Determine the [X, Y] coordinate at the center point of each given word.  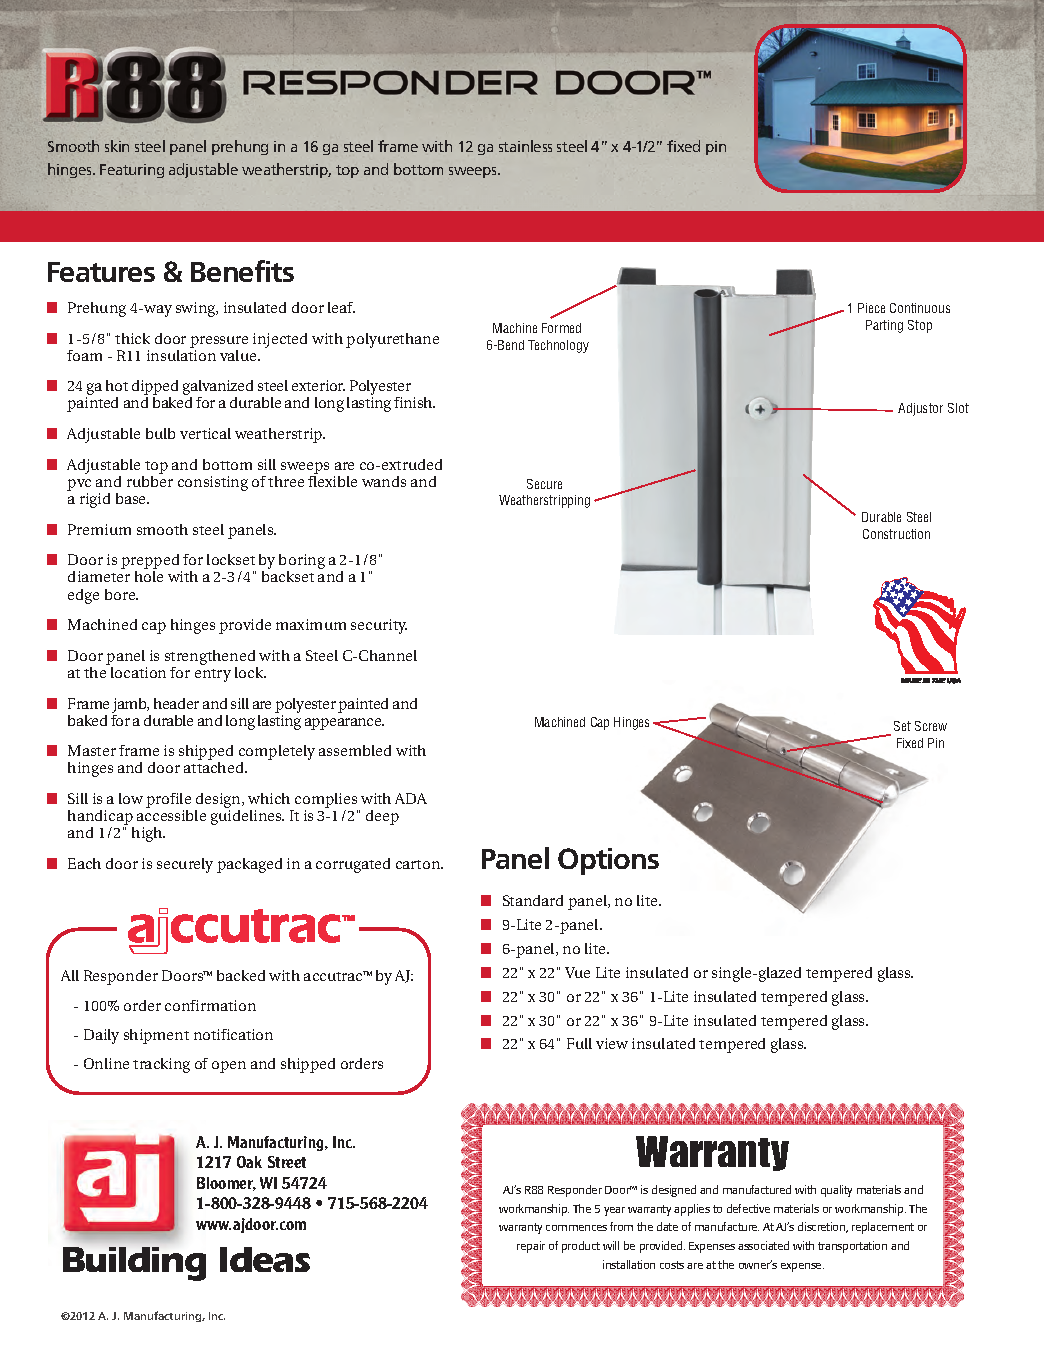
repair [531, 1247]
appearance [344, 724]
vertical [205, 433]
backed [241, 975]
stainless [525, 146]
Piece [871, 308]
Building [134, 1264]
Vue [577, 972]
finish [414, 402]
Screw [931, 726]
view [612, 1043]
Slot [958, 408]
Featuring [132, 171]
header [176, 703]
